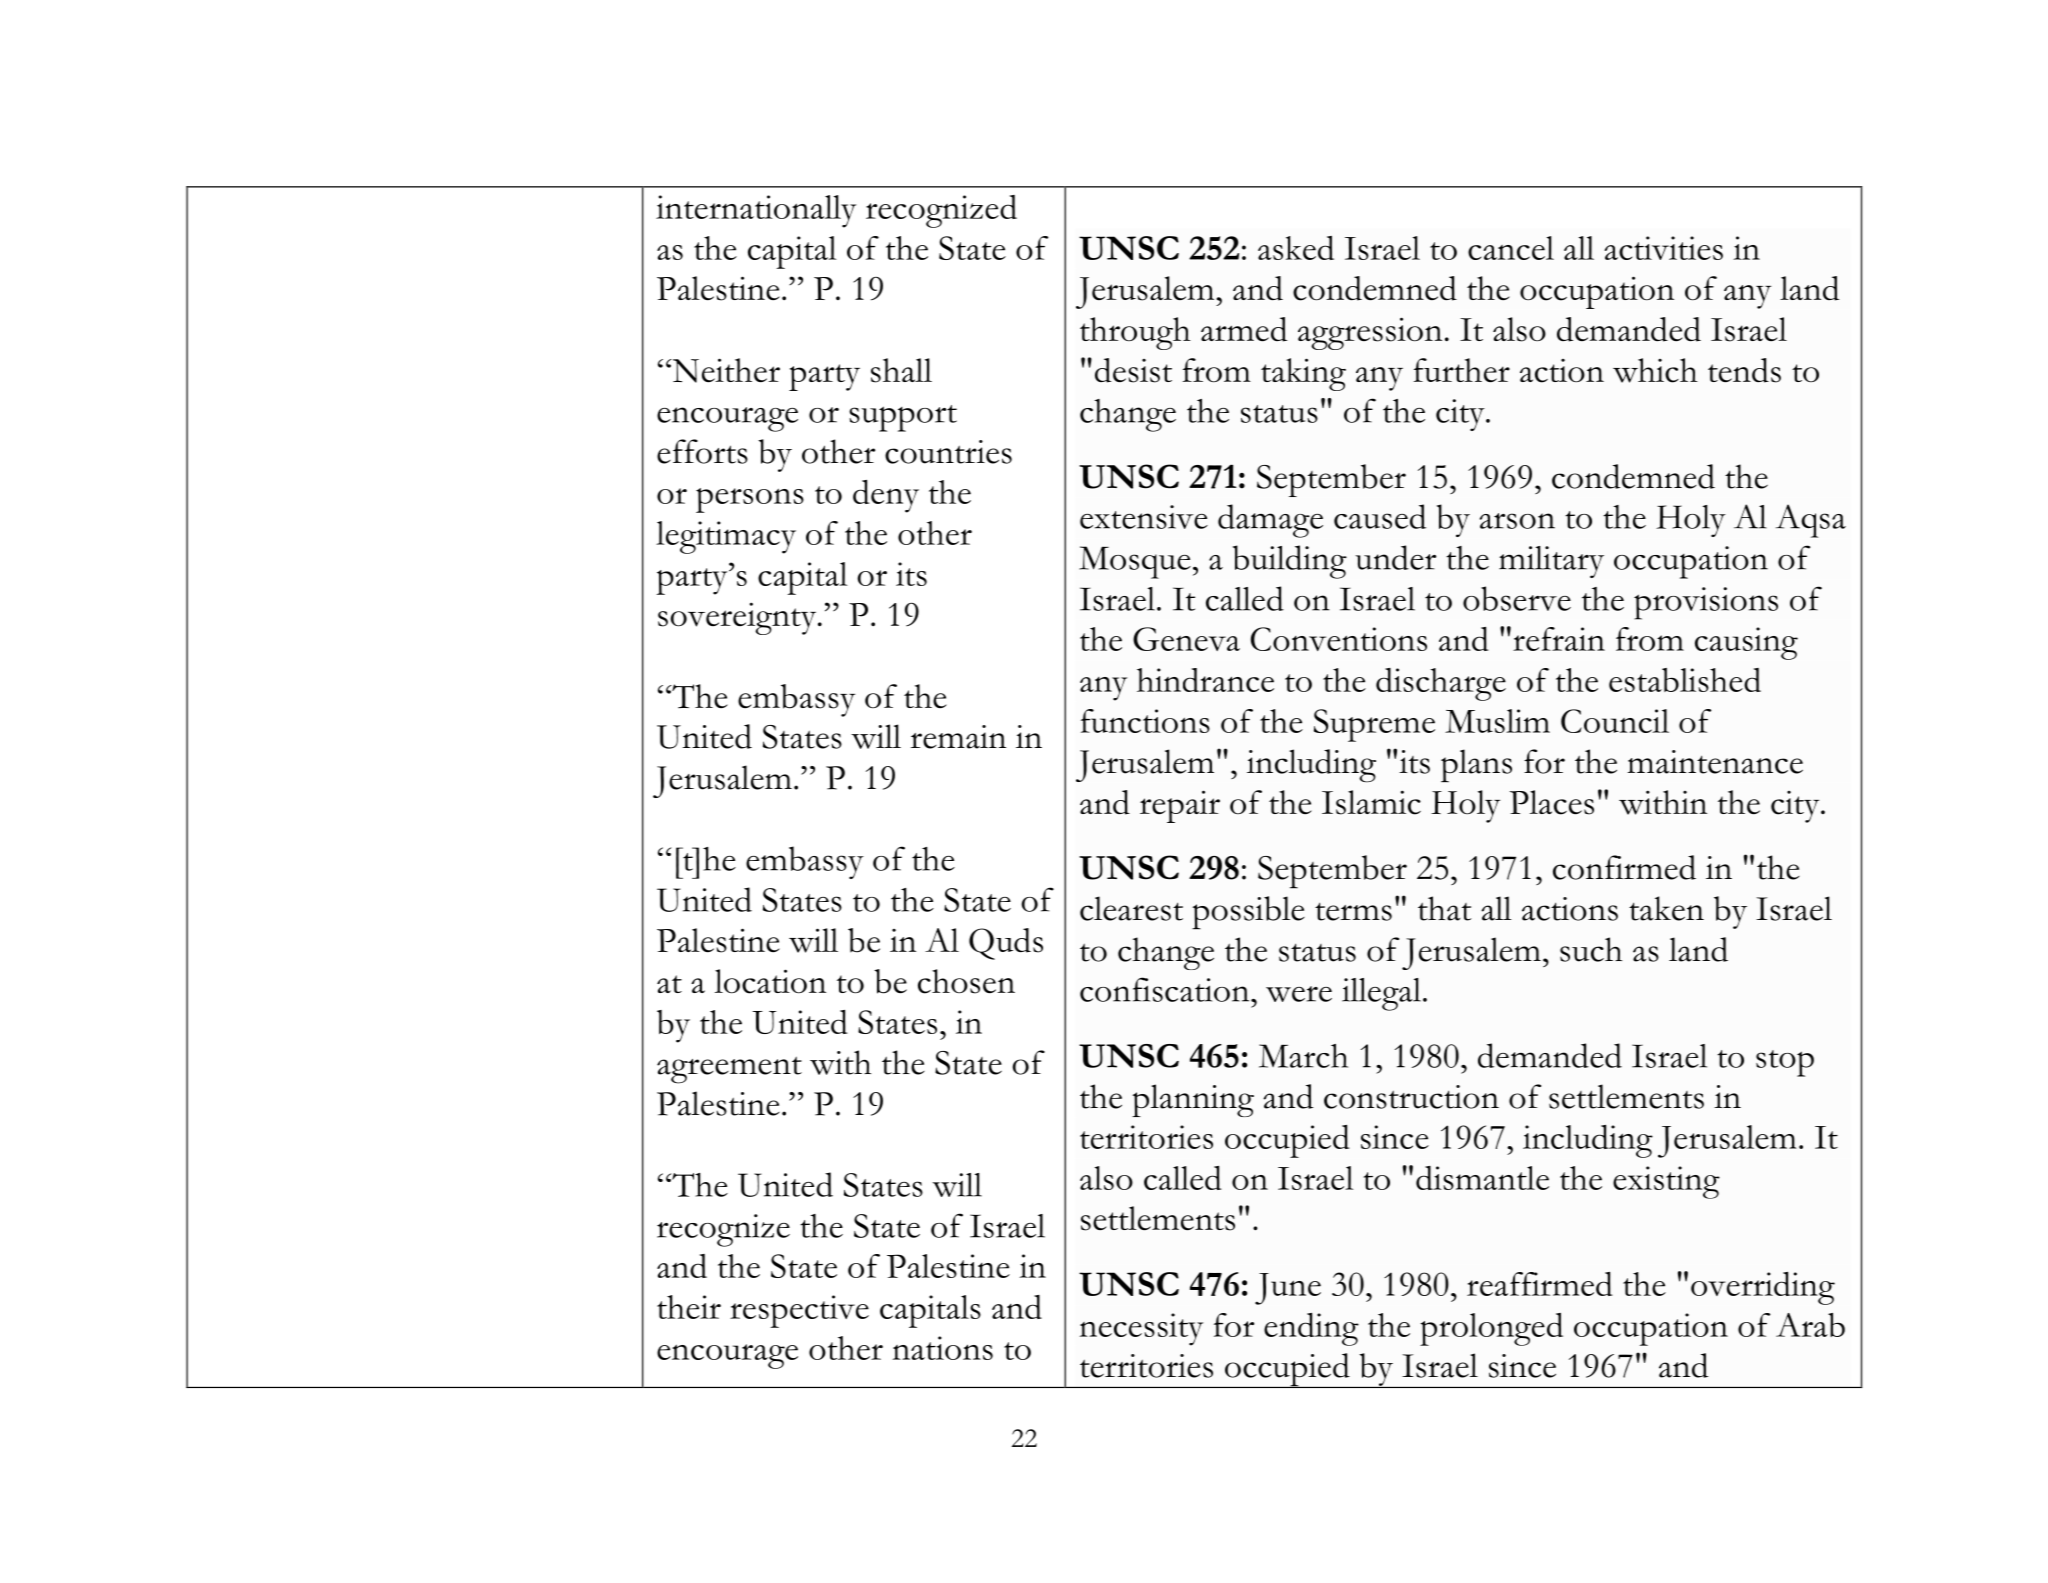  I want to click on activities, so click(1663, 248).
